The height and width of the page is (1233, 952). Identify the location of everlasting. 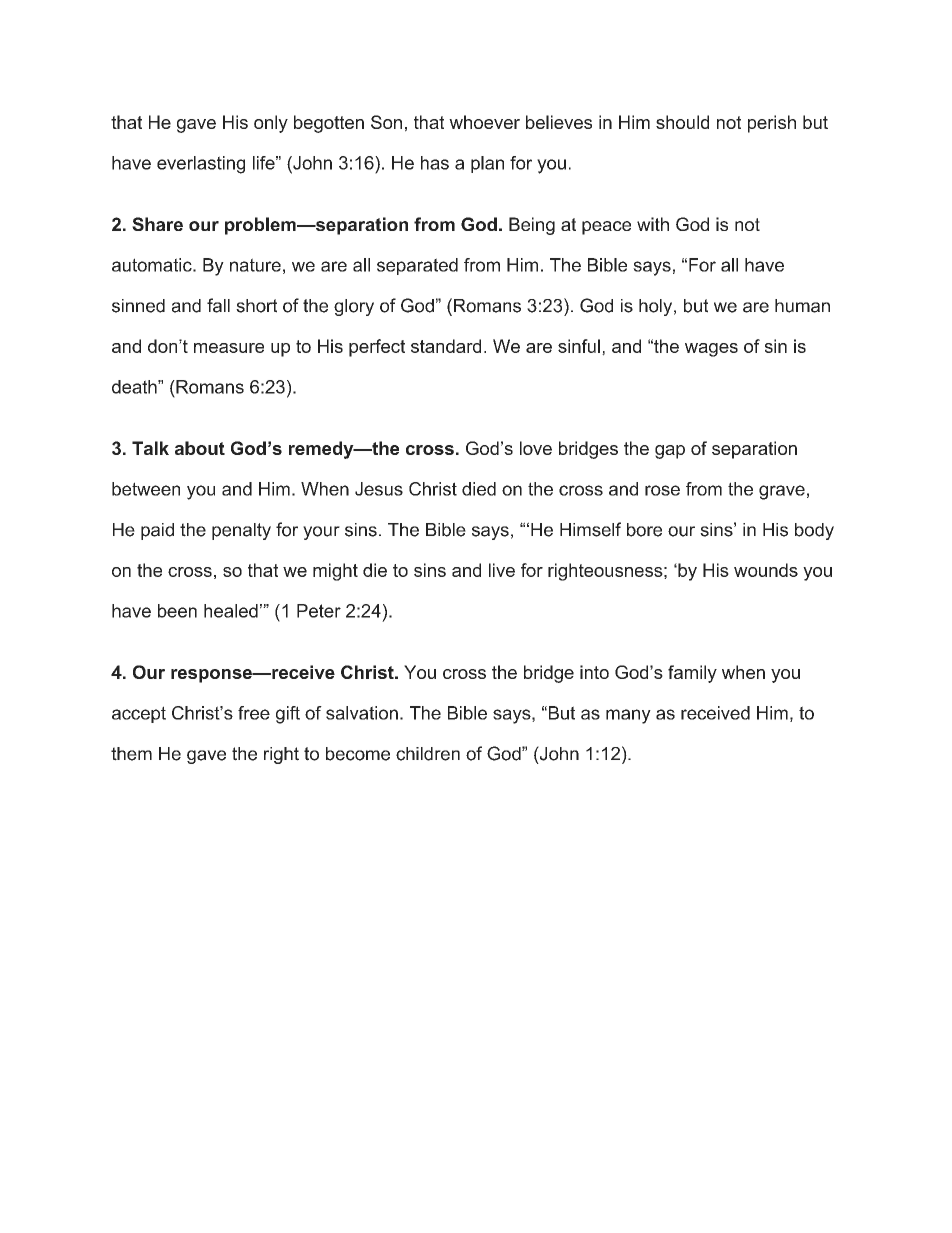
(201, 165).
